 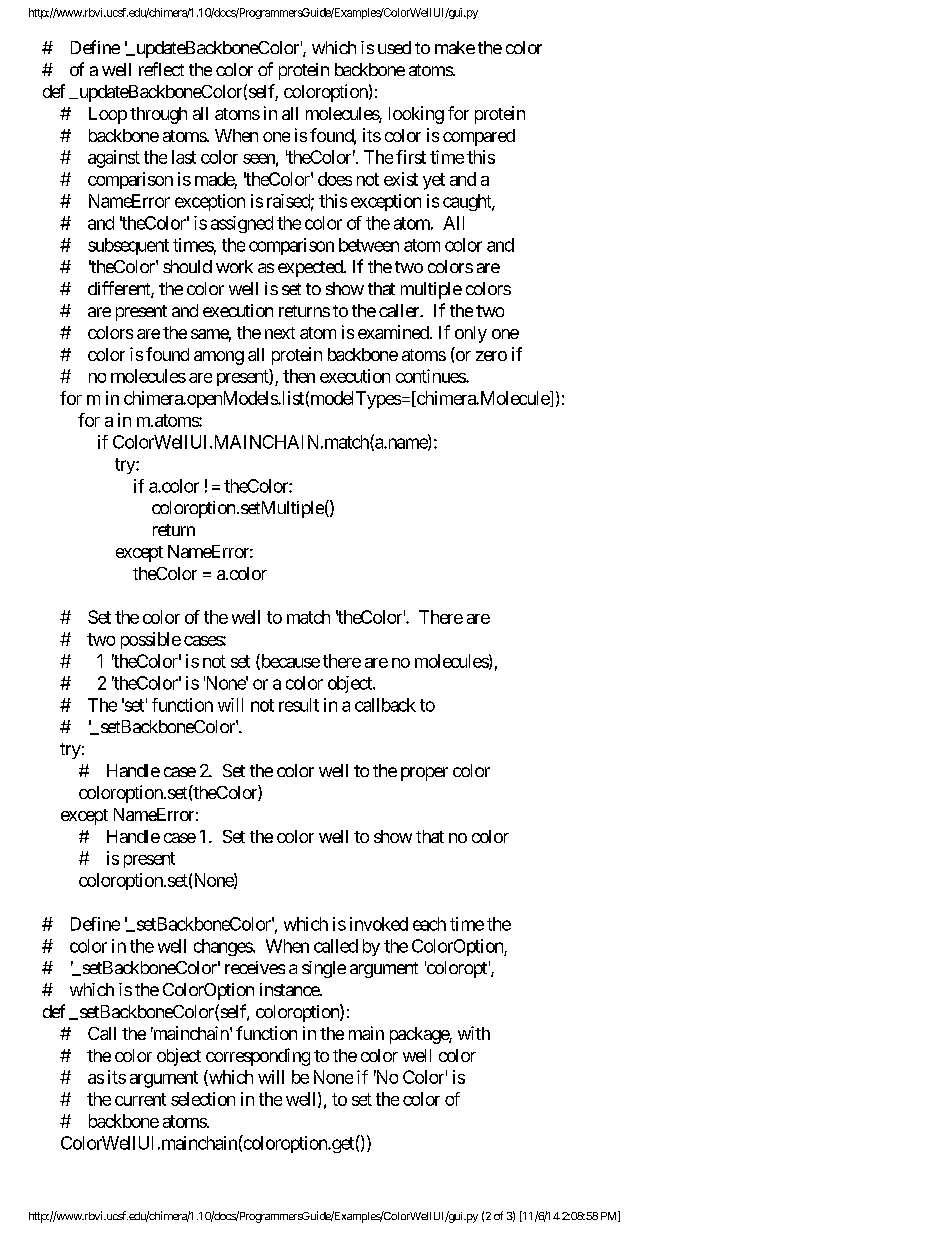 What do you see at coordinates (255, 967) in the document?
I see `receives` at bounding box center [255, 967].
